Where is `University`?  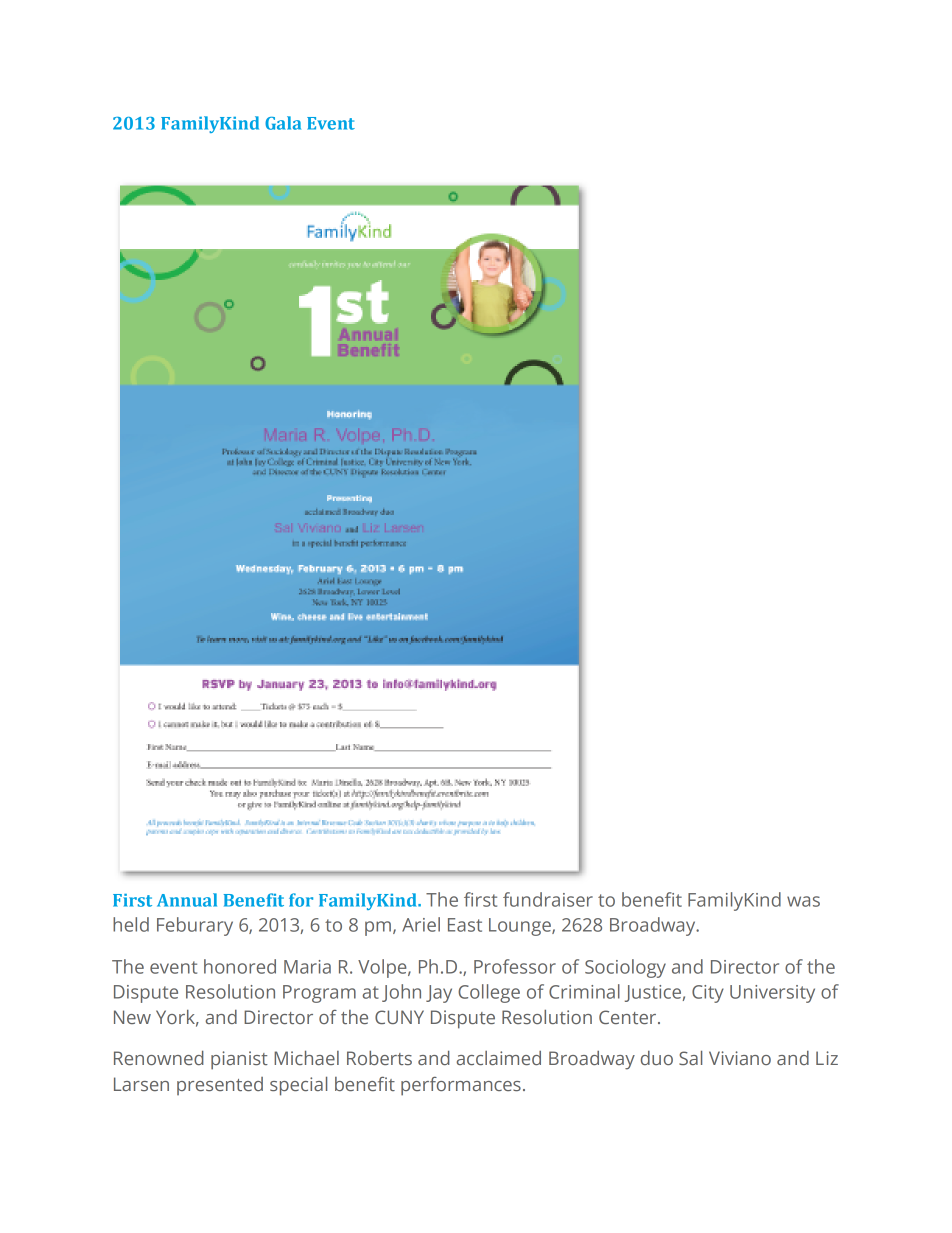
University is located at coordinates (772, 994).
